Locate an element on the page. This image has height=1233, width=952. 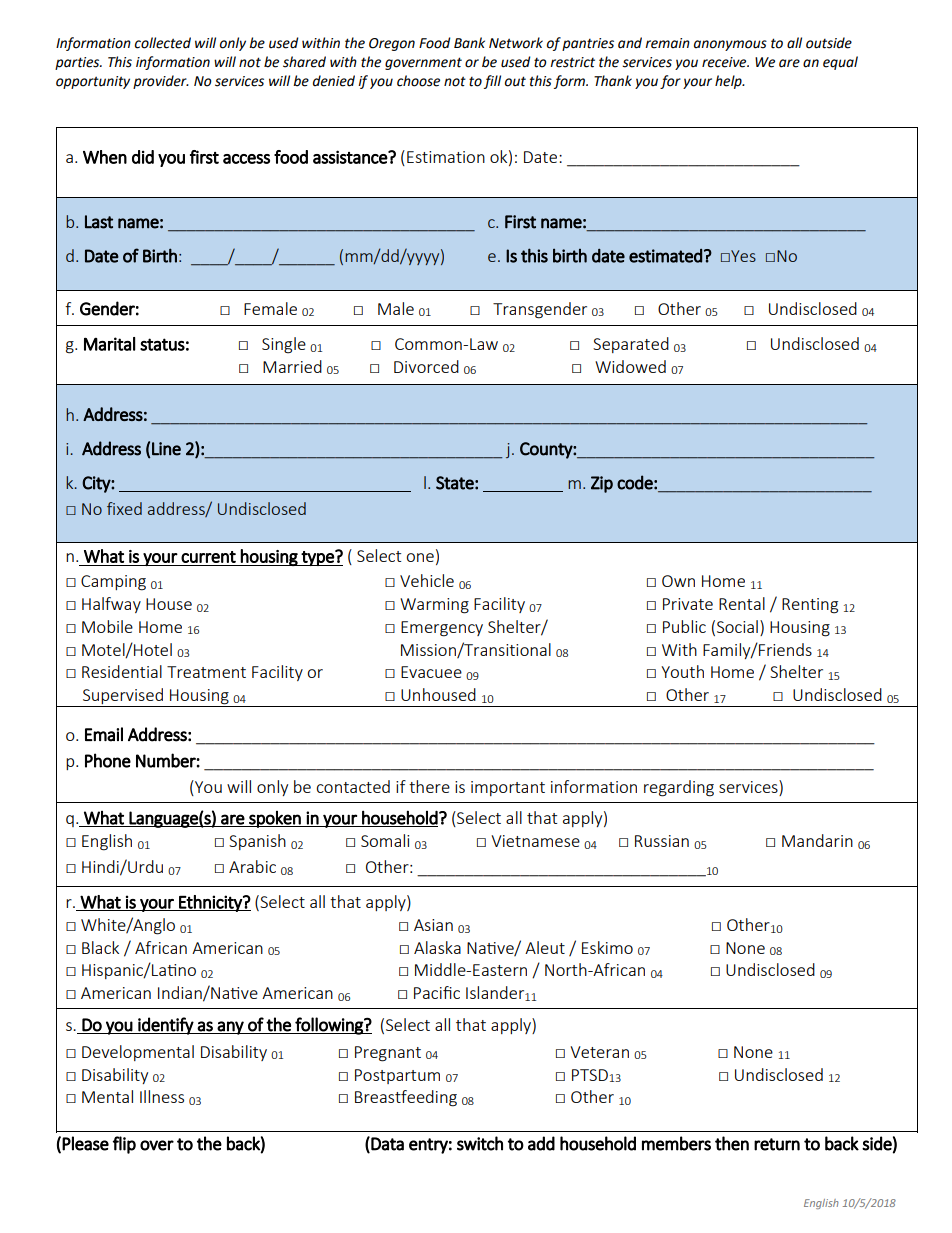
regarding is located at coordinates (679, 788).
